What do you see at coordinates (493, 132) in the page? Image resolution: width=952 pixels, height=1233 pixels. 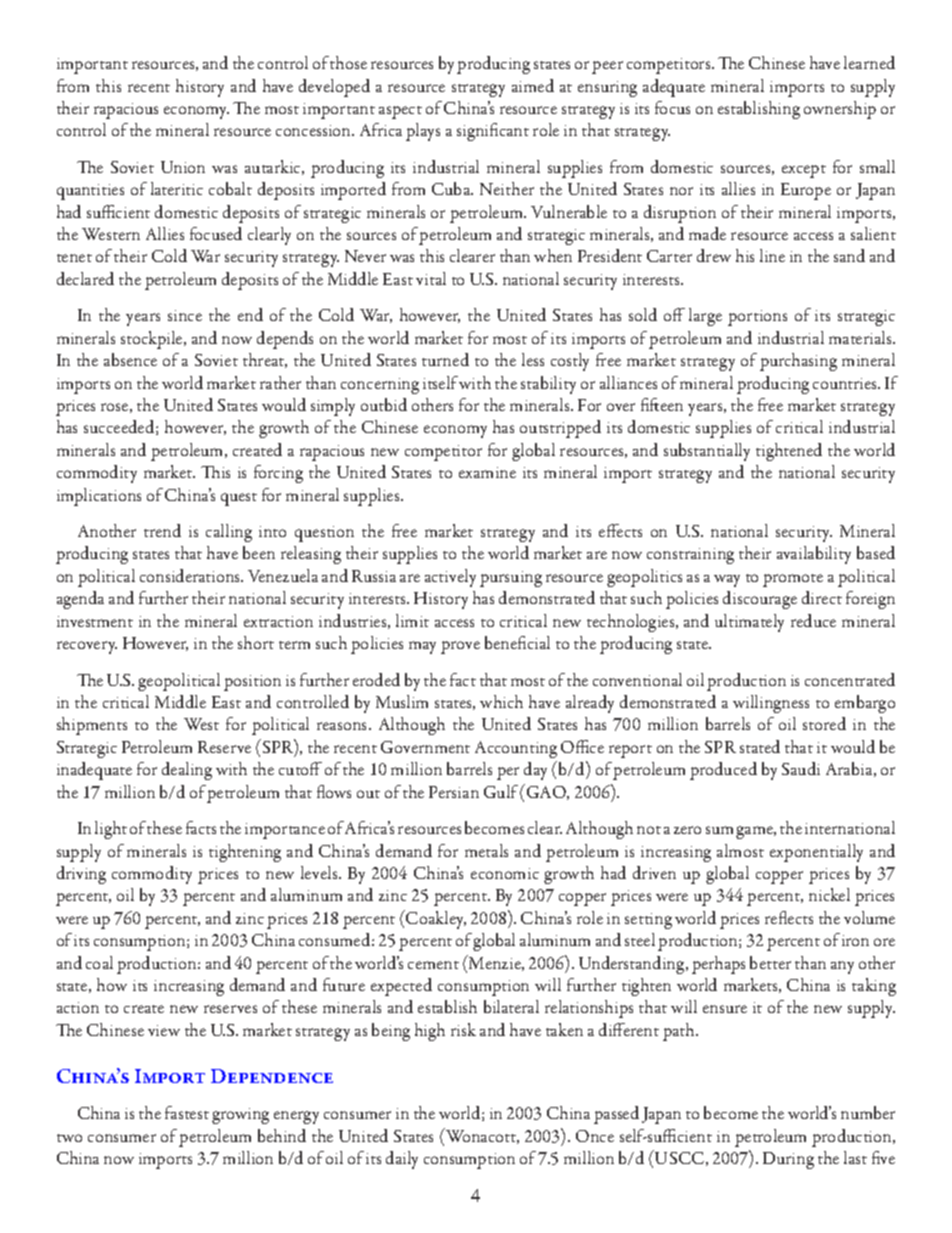 I see `significant` at bounding box center [493, 132].
